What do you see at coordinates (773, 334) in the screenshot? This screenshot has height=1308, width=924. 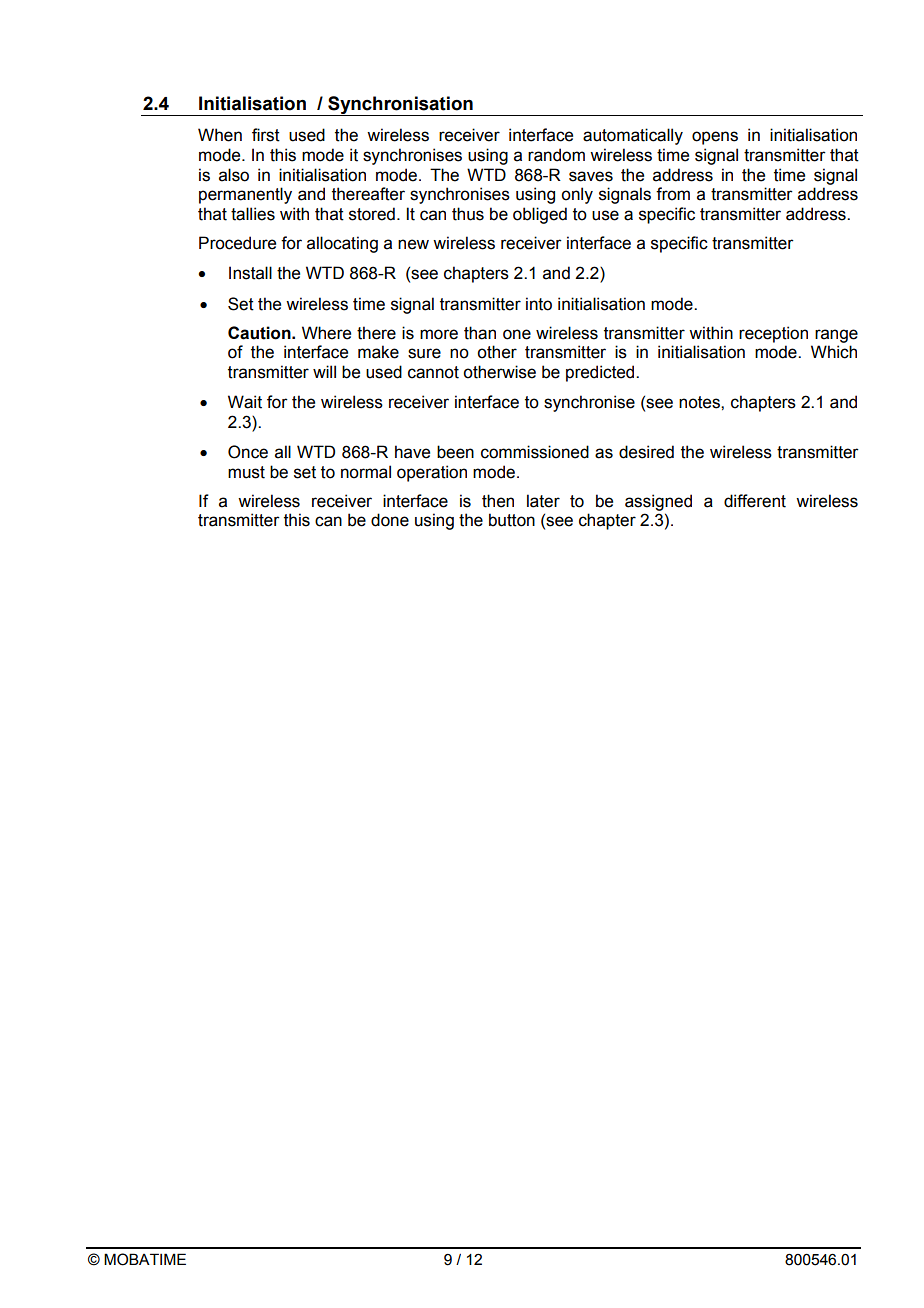 I see `reception` at bounding box center [773, 334].
